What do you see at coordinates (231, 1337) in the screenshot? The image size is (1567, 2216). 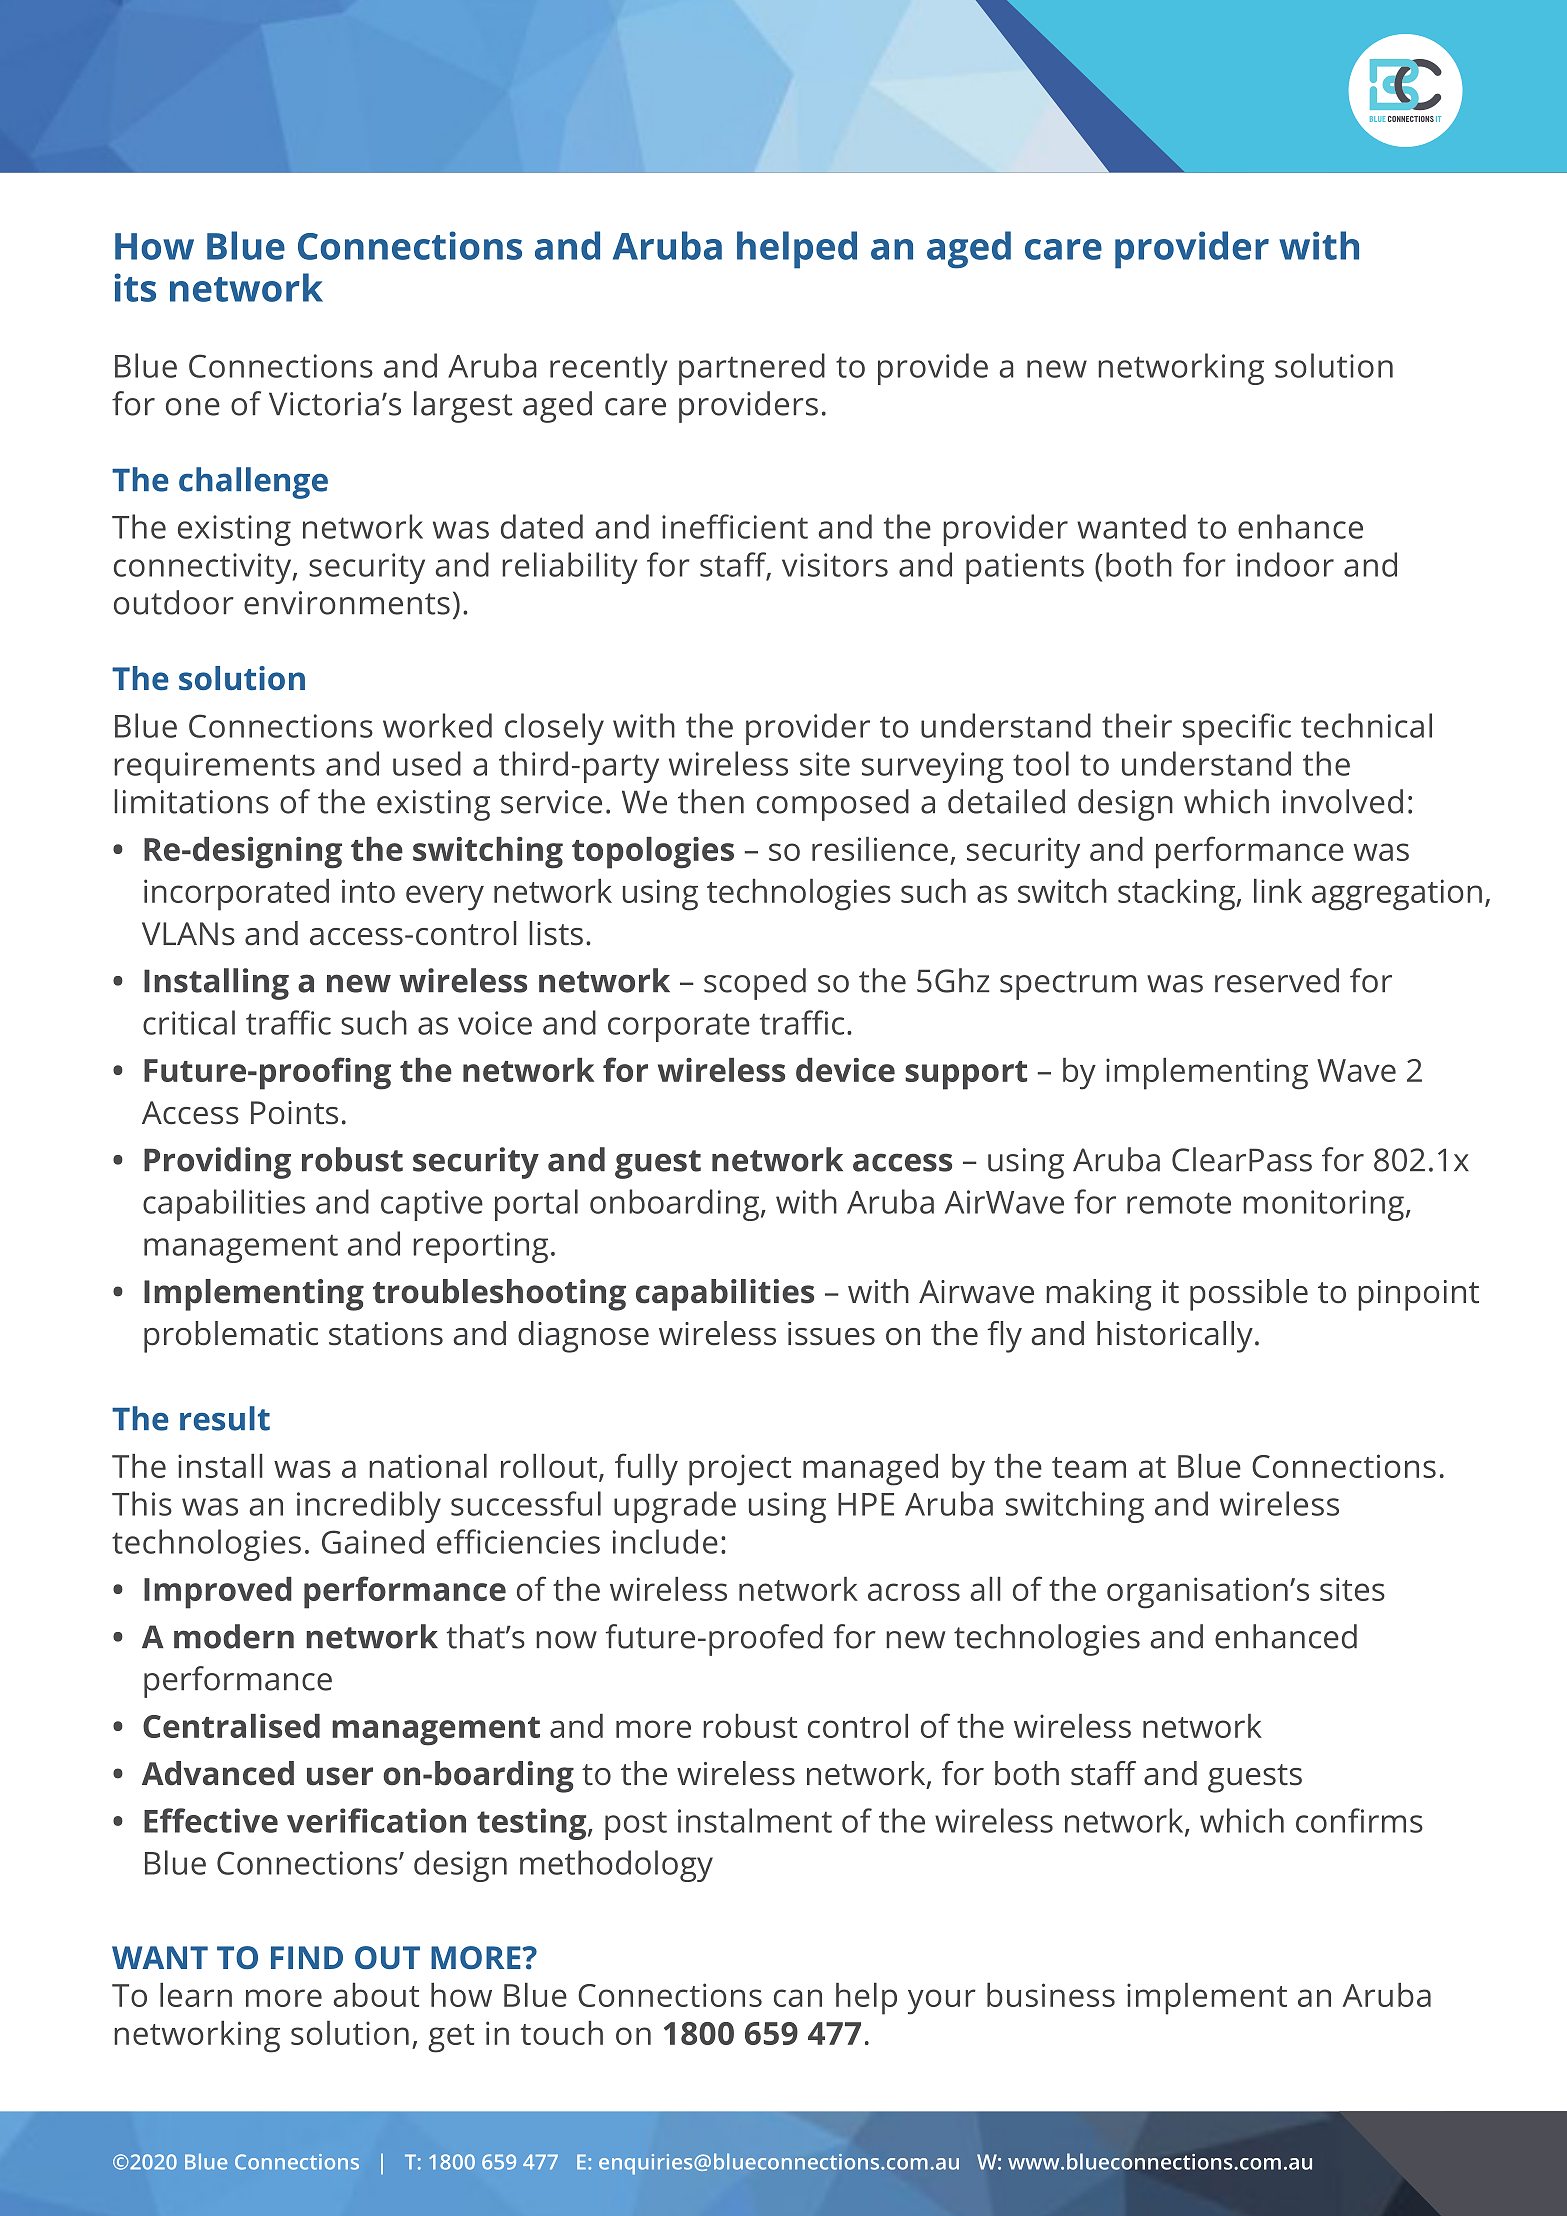 I see `problematic` at bounding box center [231, 1337].
